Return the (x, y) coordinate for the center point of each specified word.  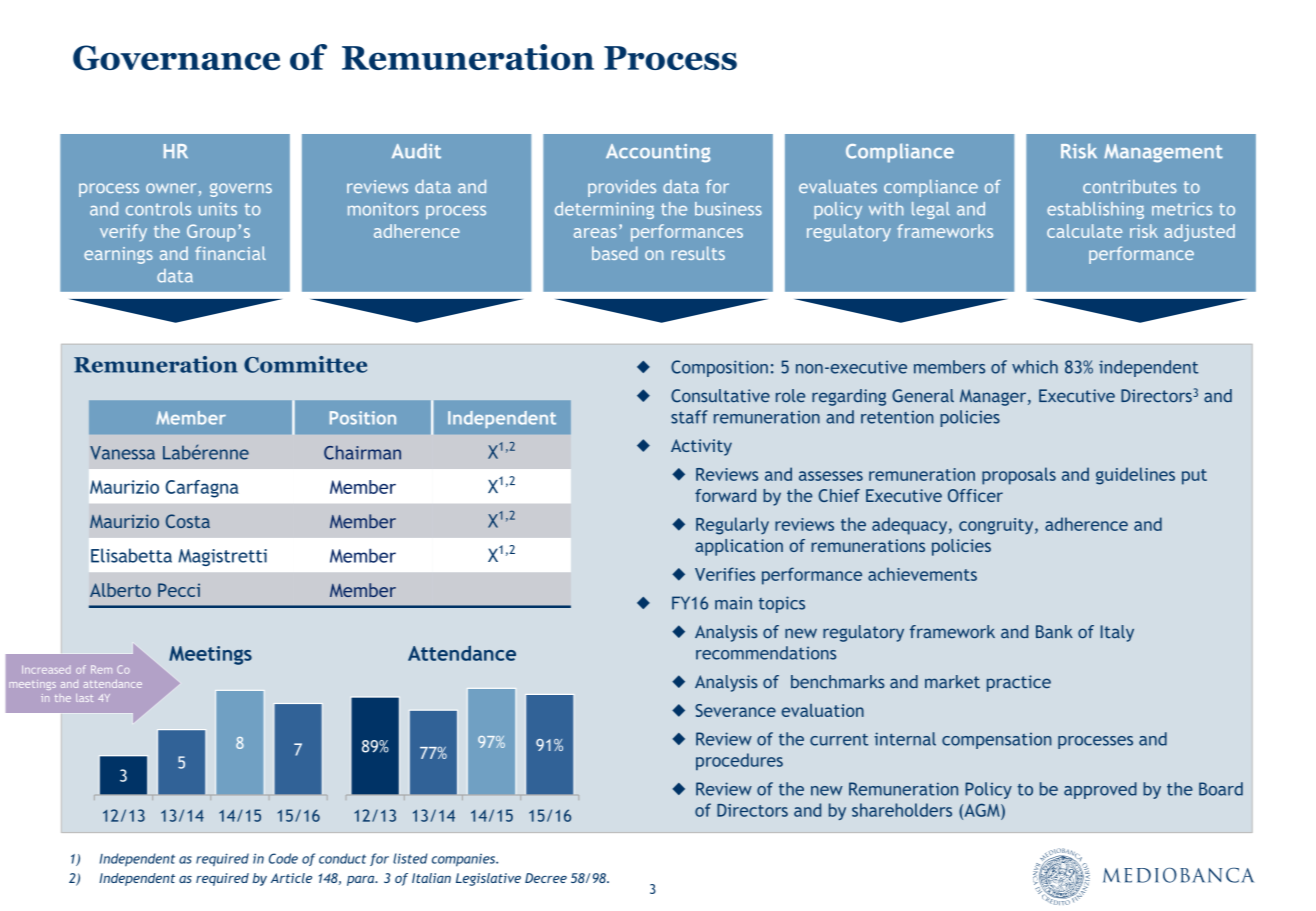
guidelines (1135, 476)
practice (1019, 683)
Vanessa (122, 453)
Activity (701, 447)
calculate (1084, 231)
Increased (46, 670)
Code (283, 858)
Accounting (658, 153)
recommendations (766, 653)
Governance (176, 58)
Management (1163, 153)
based (615, 253)
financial (230, 253)
